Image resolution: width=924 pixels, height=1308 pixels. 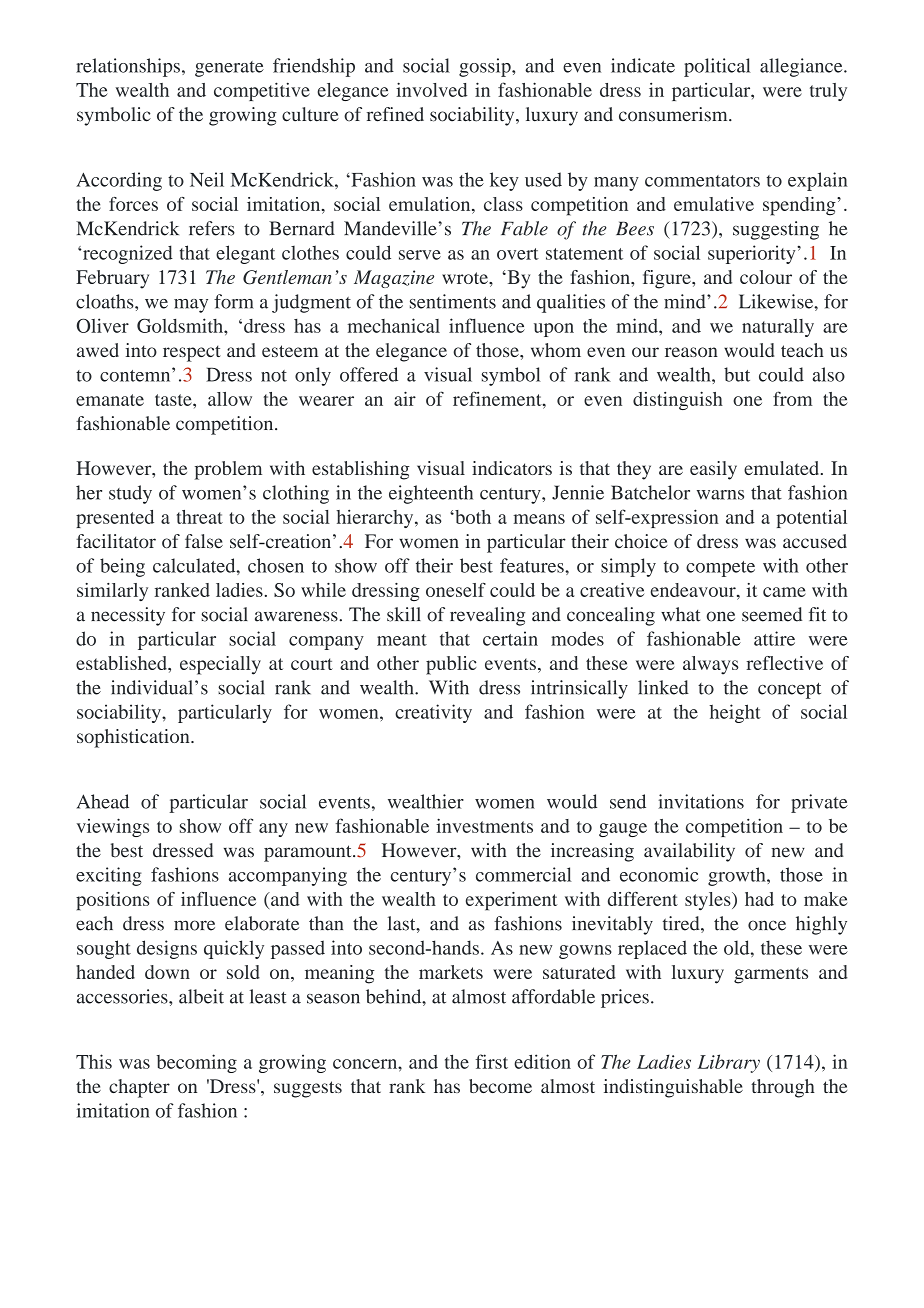 I want to click on compete, so click(x=720, y=569).
